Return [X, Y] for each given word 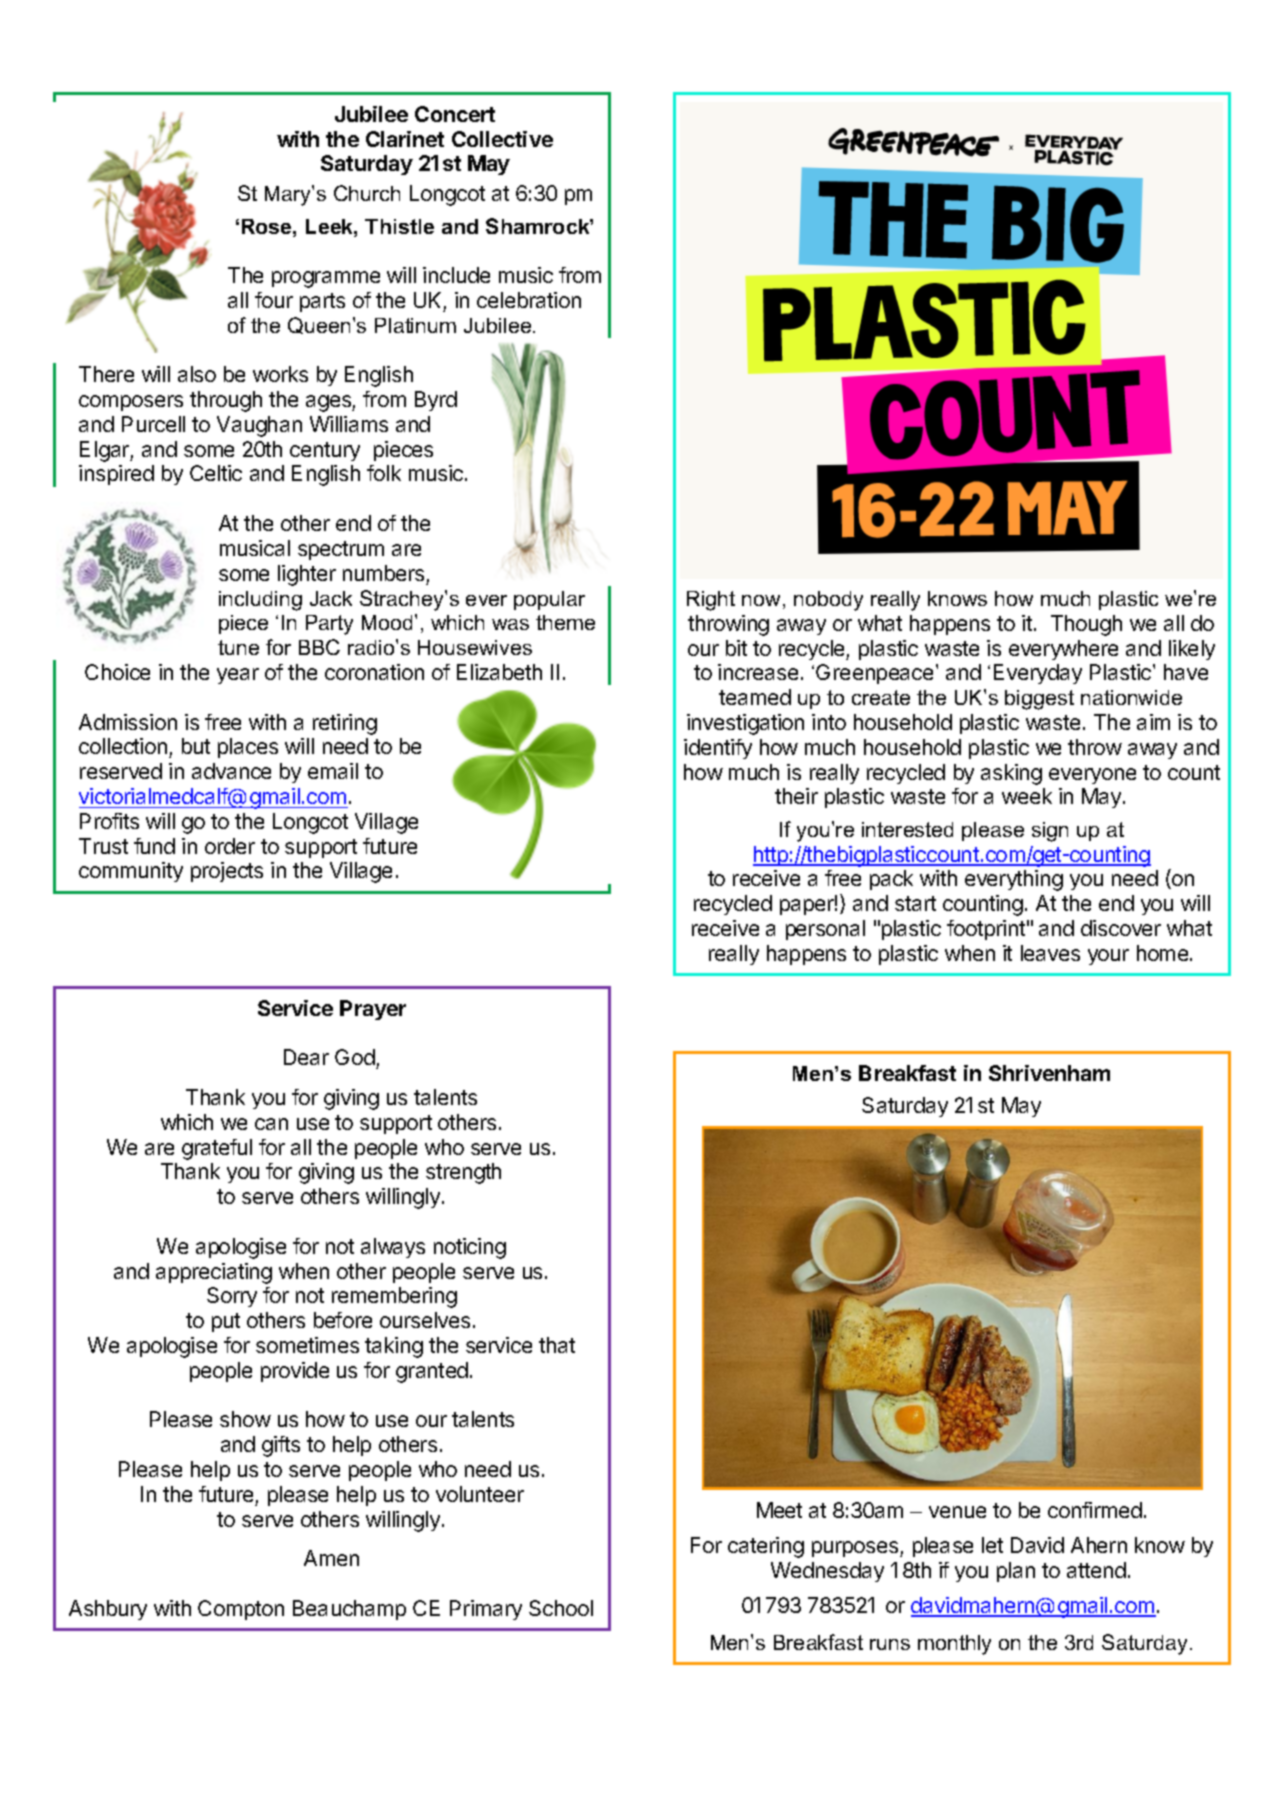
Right [711, 601]
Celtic [216, 473]
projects [227, 872]
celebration [529, 300]
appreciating [214, 1273]
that [557, 1345]
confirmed [1095, 1510]
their [796, 796]
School [561, 1608]
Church [367, 193]
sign [1050, 832]
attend [1096, 1570]
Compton [241, 1610]
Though [1086, 625]
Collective [502, 139]
